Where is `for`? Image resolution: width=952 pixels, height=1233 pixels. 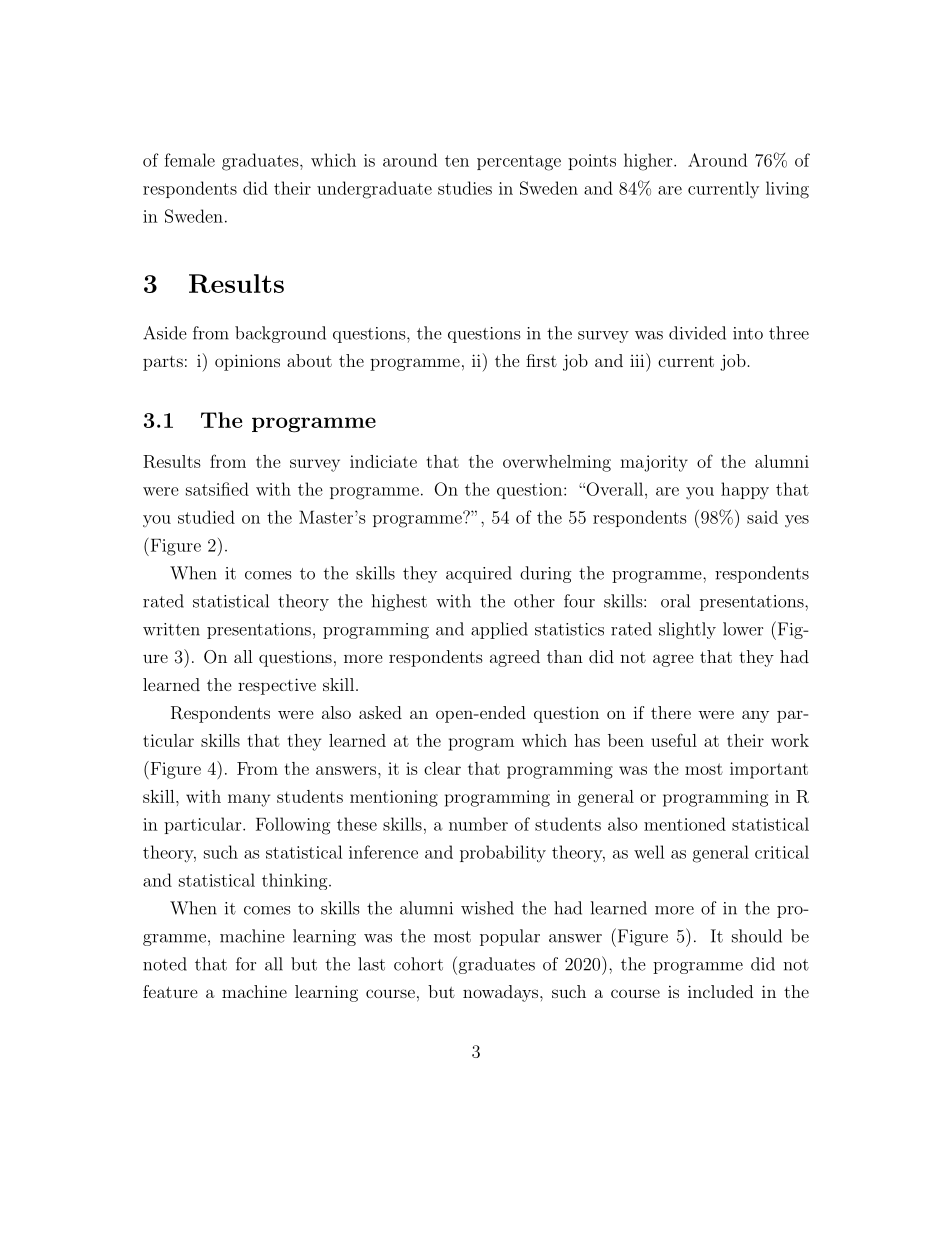 for is located at coordinates (246, 964).
